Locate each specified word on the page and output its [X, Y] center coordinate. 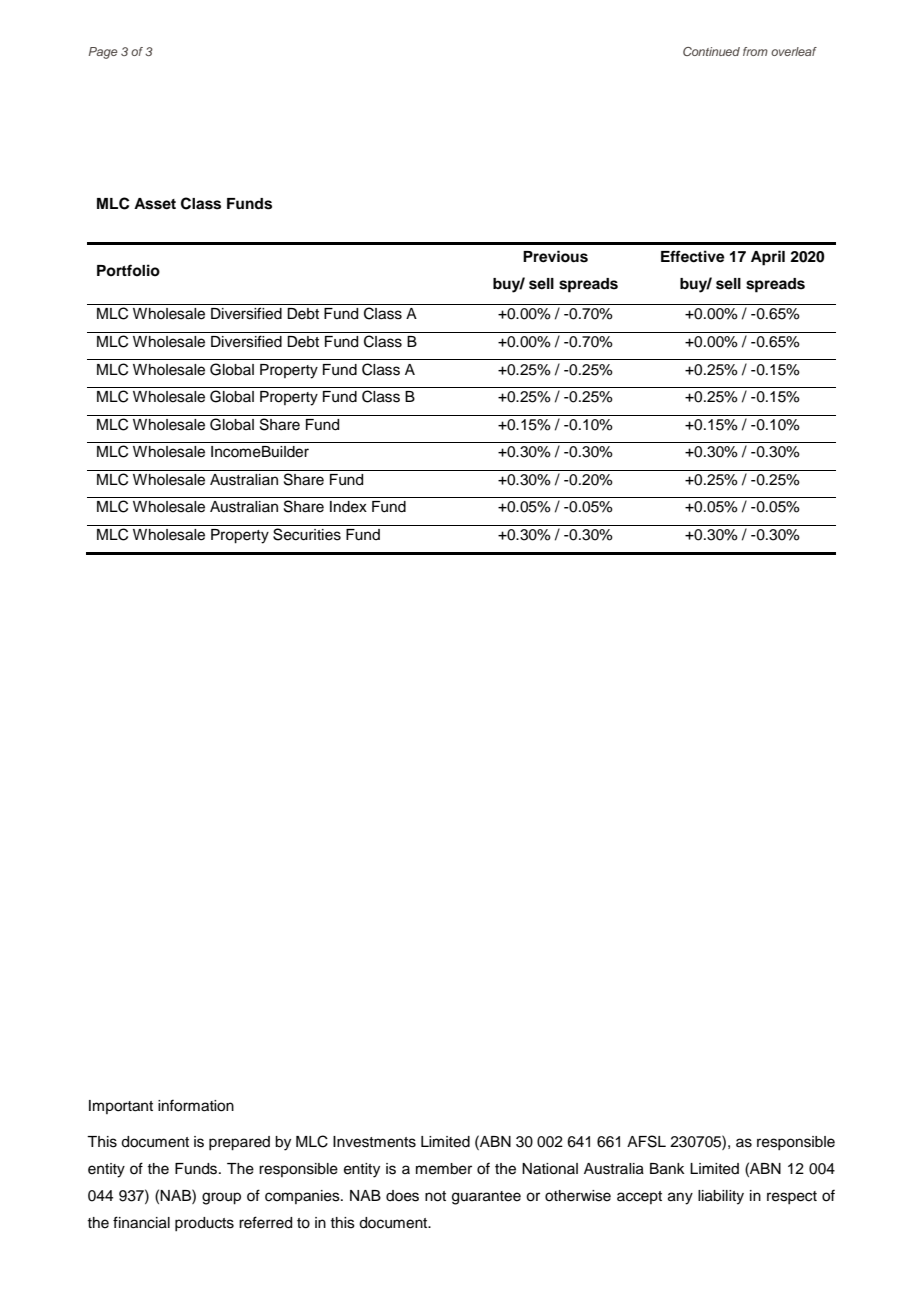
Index [348, 507]
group [221, 1198]
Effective [693, 256]
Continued [711, 51]
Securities [307, 534]
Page [103, 53]
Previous [555, 256]
